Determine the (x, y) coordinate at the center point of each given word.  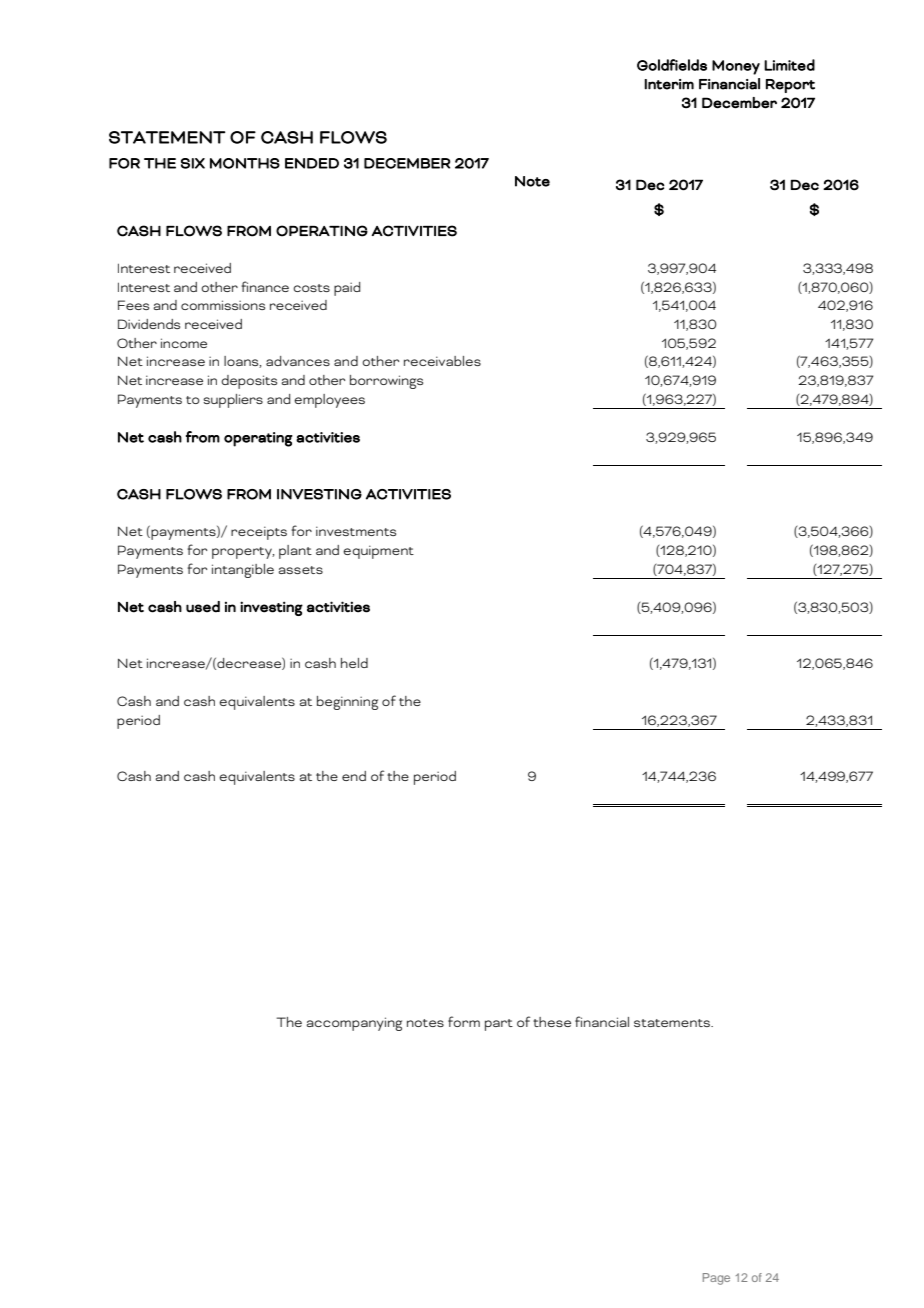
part (499, 1025)
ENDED (312, 163)
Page (716, 1279)
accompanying (354, 1024)
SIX (193, 163)
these (552, 1022)
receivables (442, 361)
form (464, 1021)
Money (736, 67)
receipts (259, 533)
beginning (347, 703)
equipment (378, 552)
